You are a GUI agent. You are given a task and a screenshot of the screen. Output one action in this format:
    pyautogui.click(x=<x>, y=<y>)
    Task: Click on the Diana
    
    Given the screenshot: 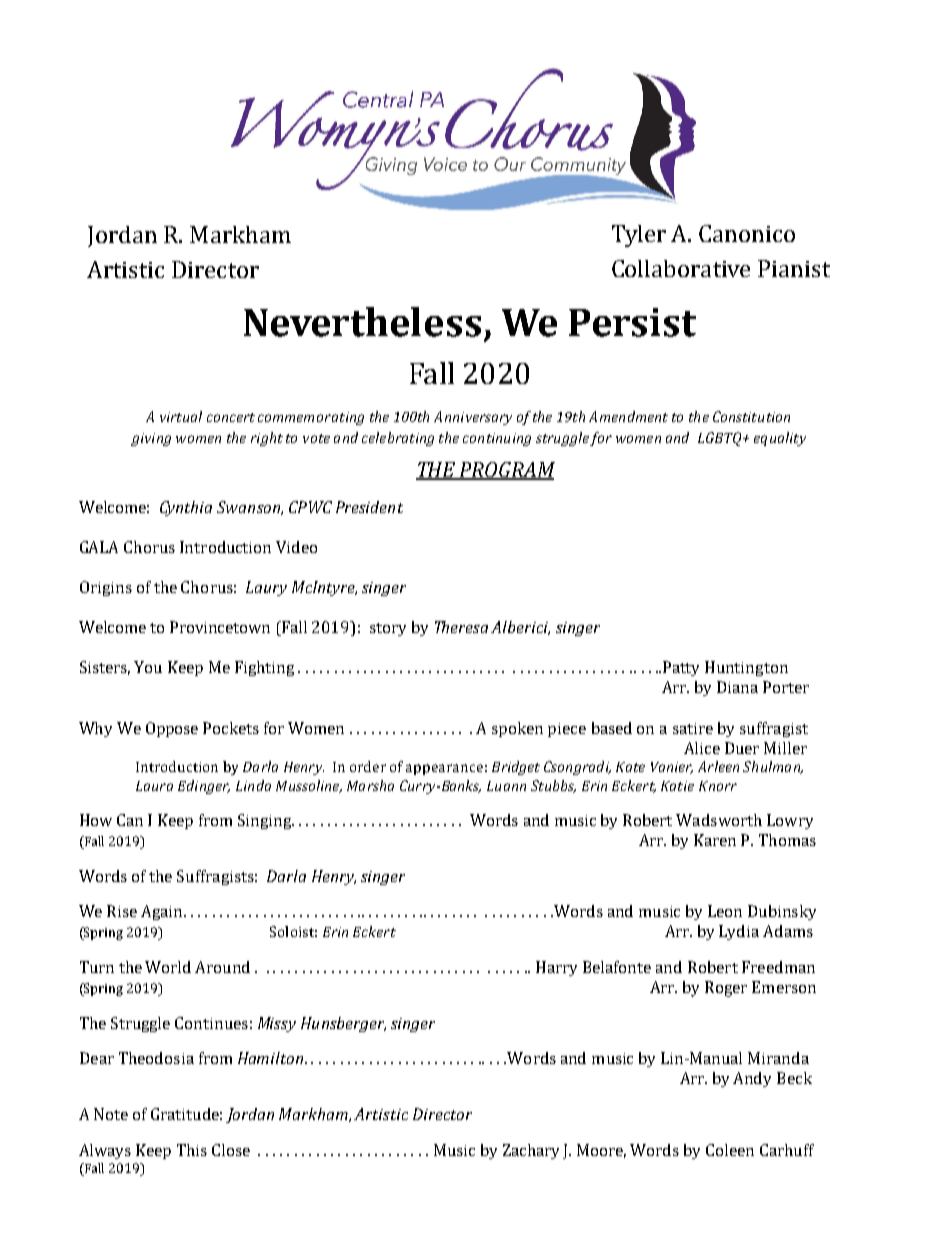 What is the action you would take?
    pyautogui.click(x=737, y=687)
